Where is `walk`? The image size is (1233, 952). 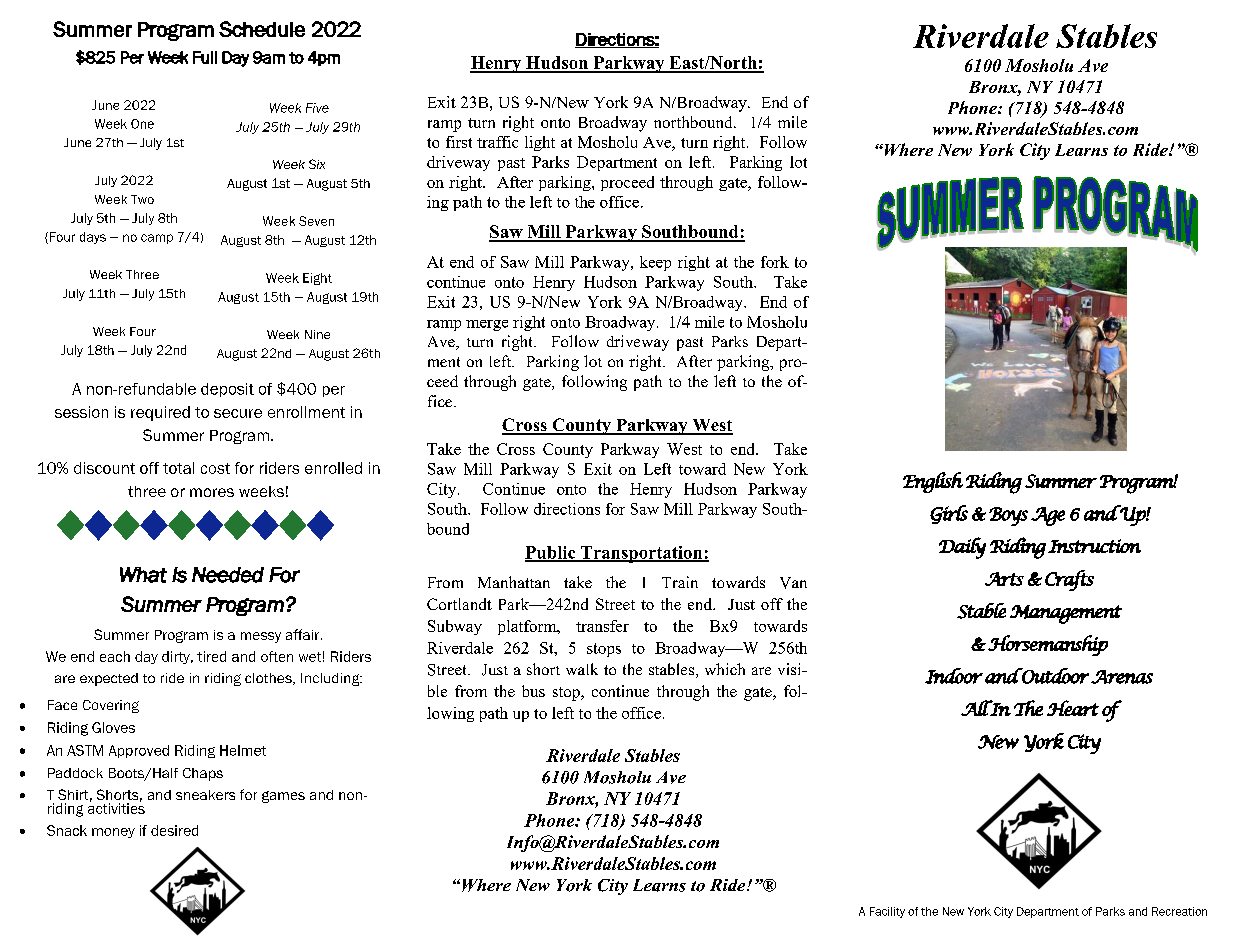 walk is located at coordinates (582, 669).
